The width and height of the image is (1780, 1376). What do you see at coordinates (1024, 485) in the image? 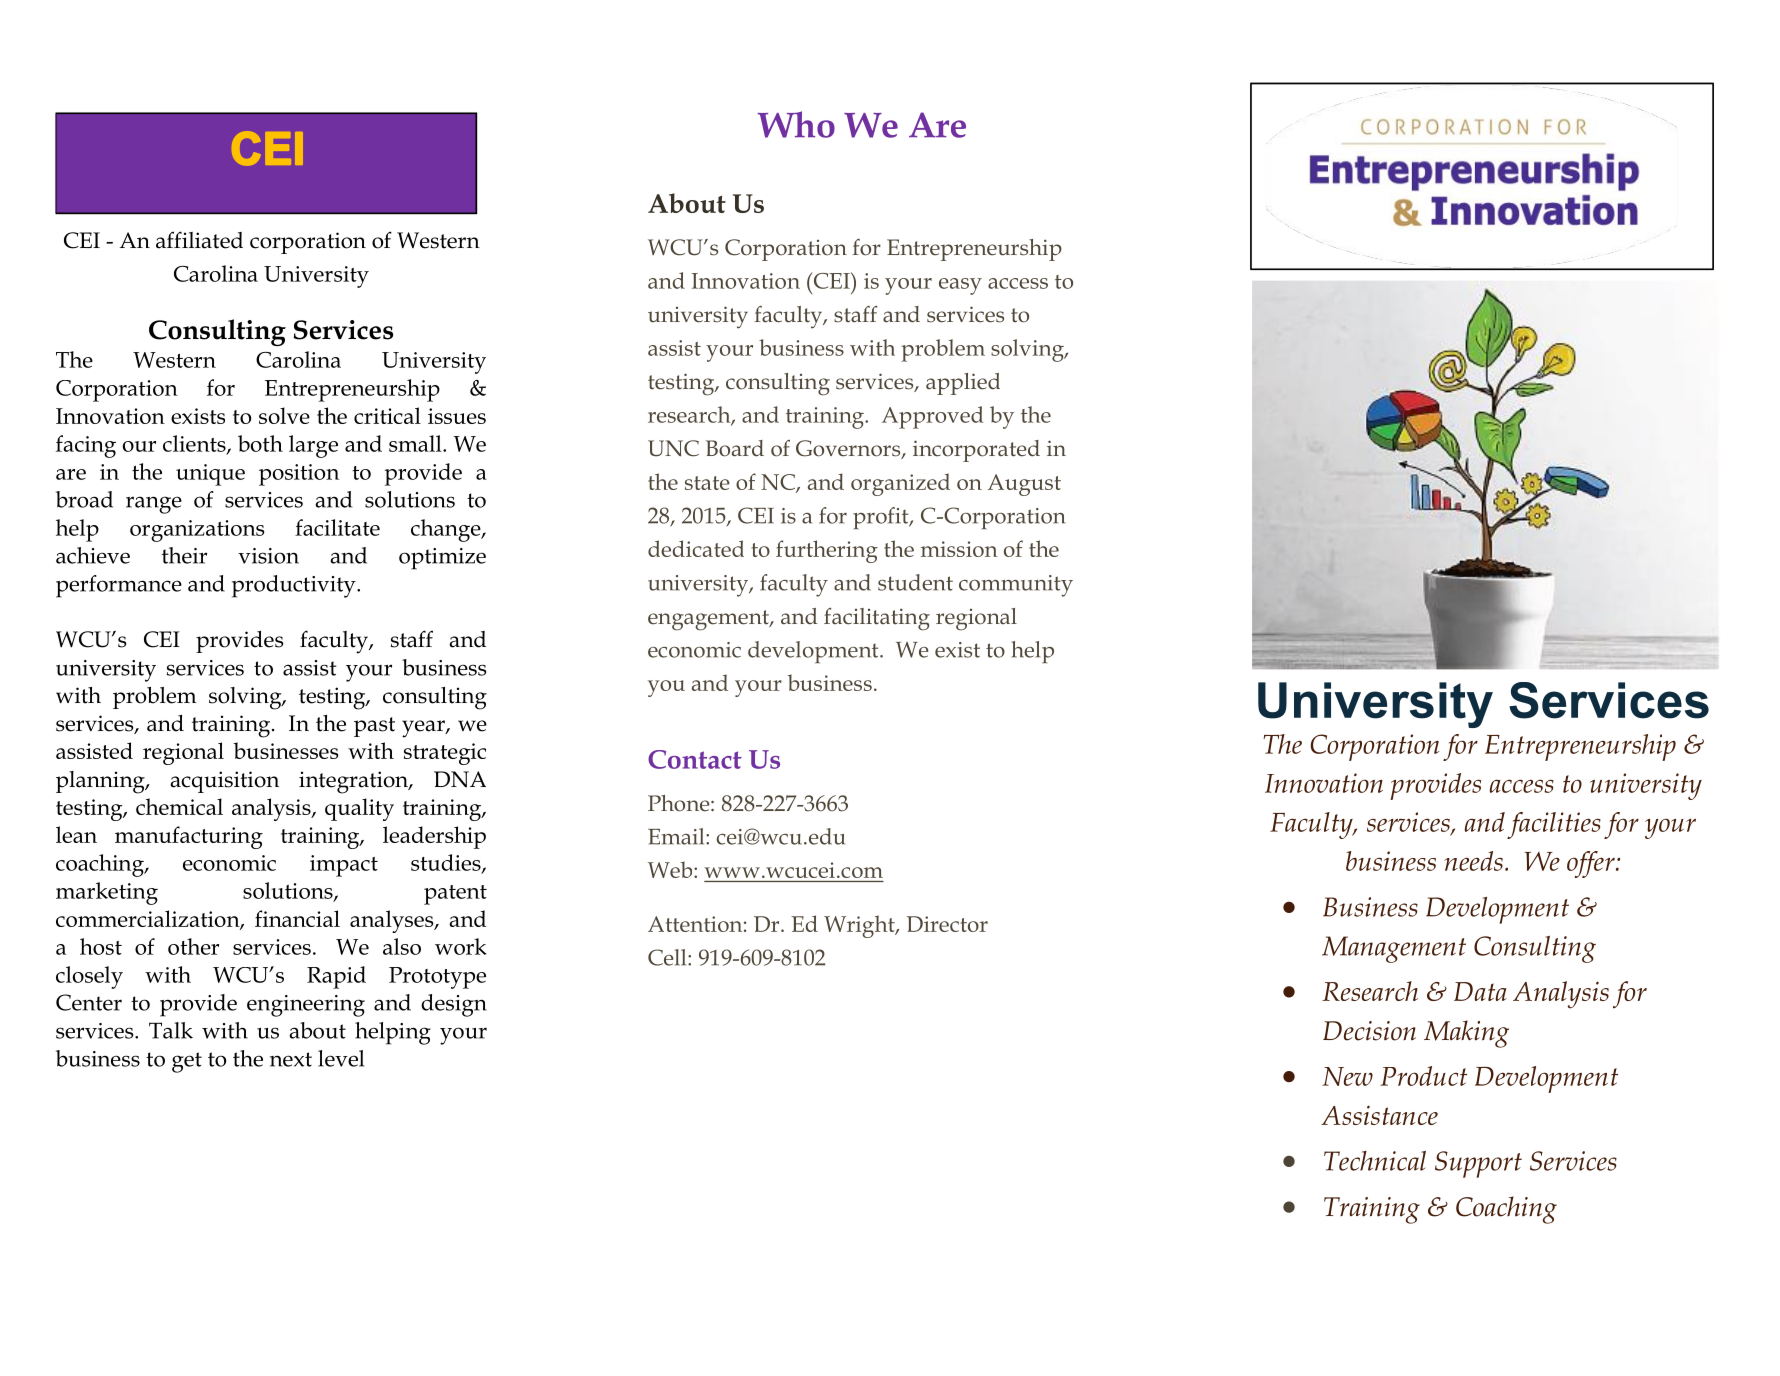
I see `August` at bounding box center [1024, 485].
